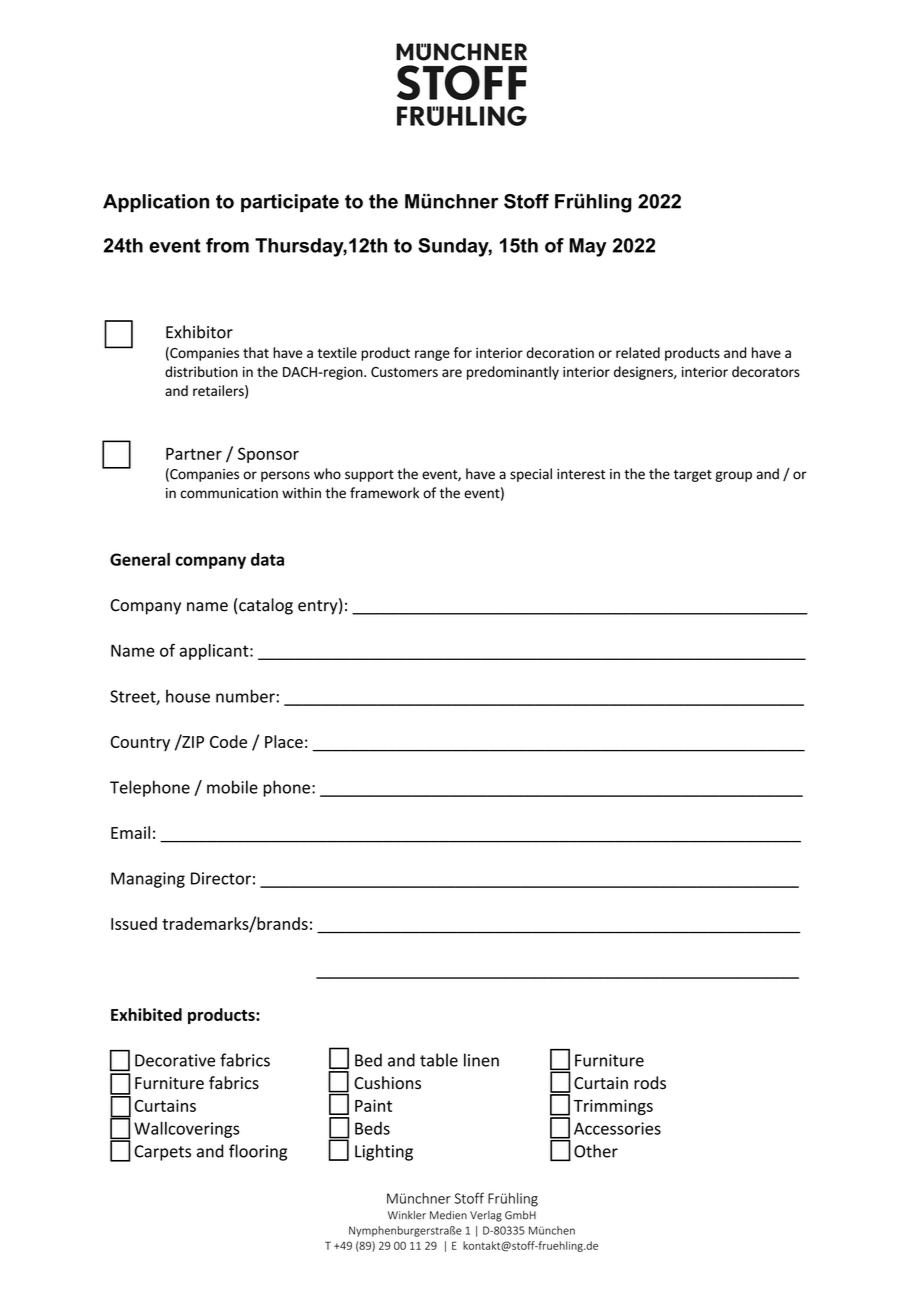  Describe the element at coordinates (650, 1083) in the screenshot. I see `rods` at that location.
